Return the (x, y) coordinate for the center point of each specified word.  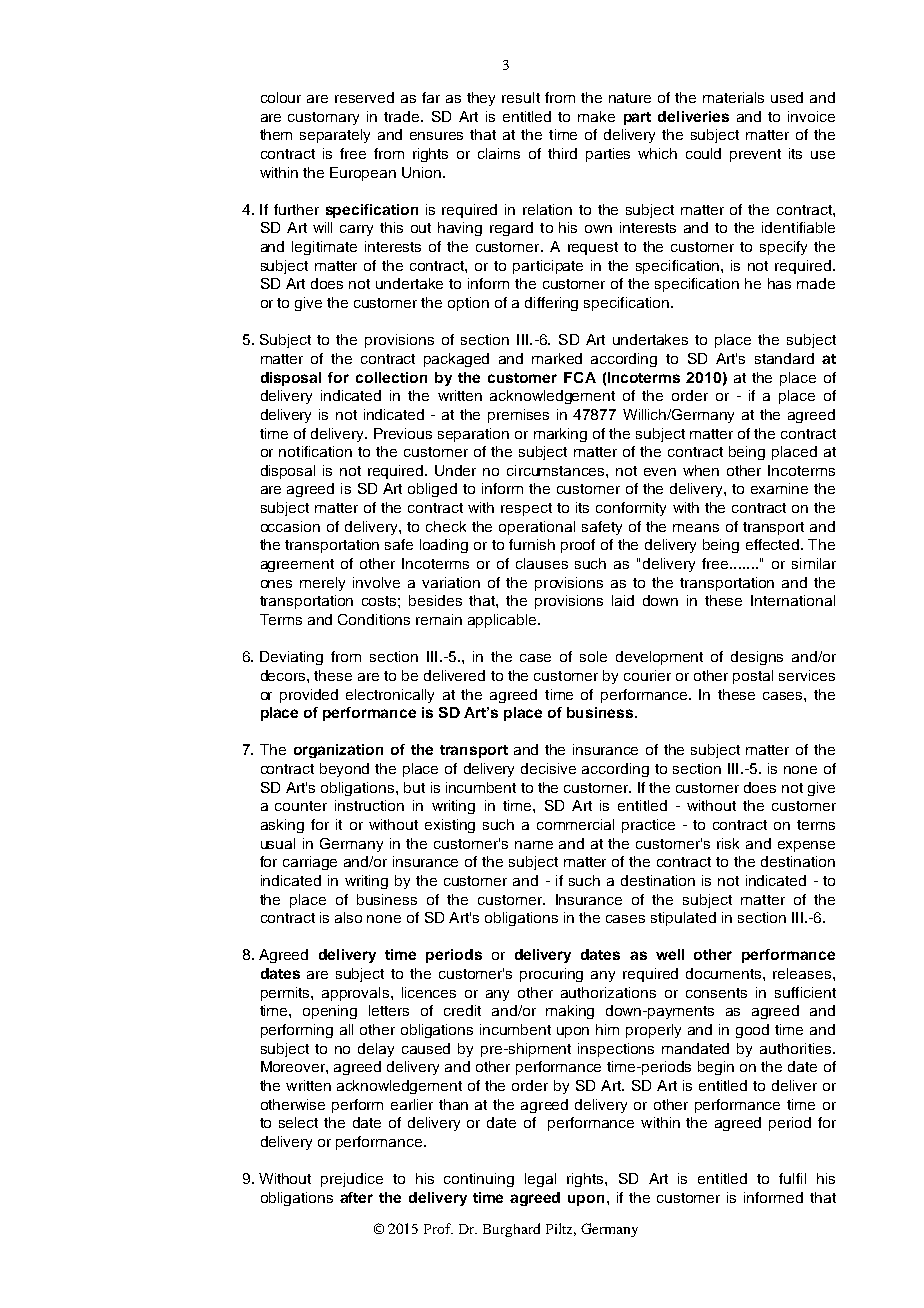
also (348, 917)
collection (391, 377)
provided (309, 696)
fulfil (792, 1178)
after (356, 1197)
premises (518, 416)
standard (784, 358)
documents (725, 973)
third (562, 153)
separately (335, 136)
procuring (551, 975)
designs (757, 658)
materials (733, 97)
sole (593, 656)
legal (540, 1180)
